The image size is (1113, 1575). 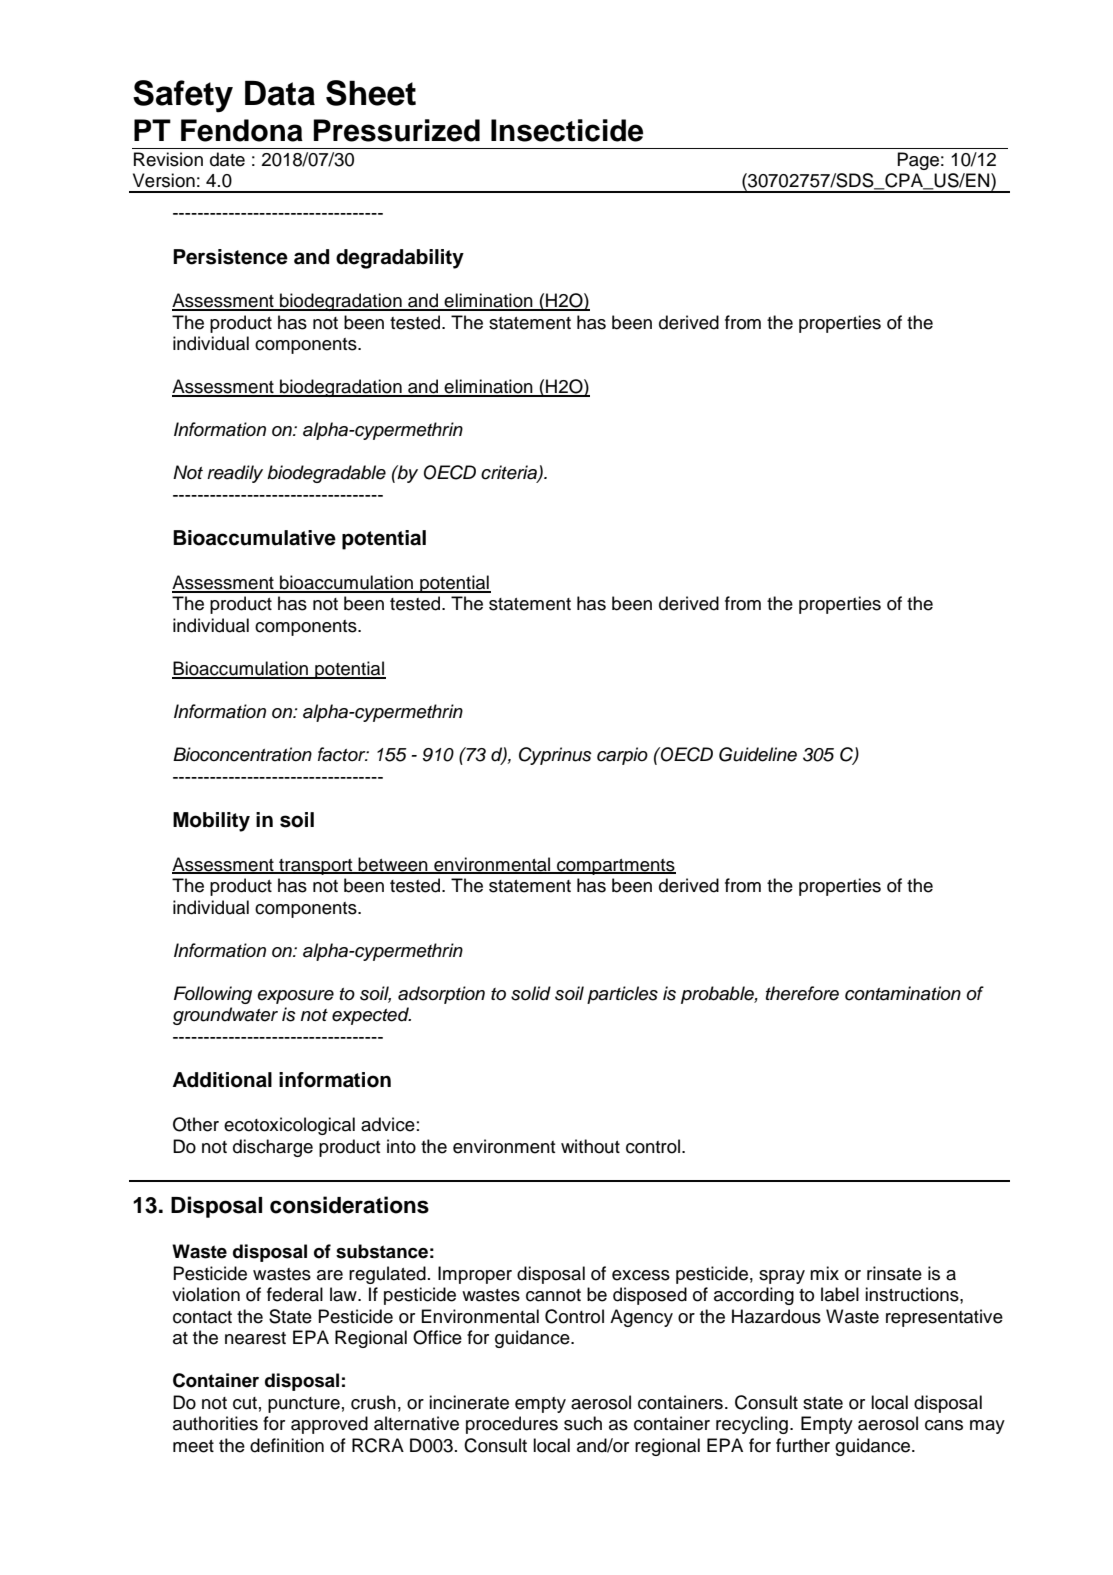 I want to click on without, so click(x=590, y=1146).
